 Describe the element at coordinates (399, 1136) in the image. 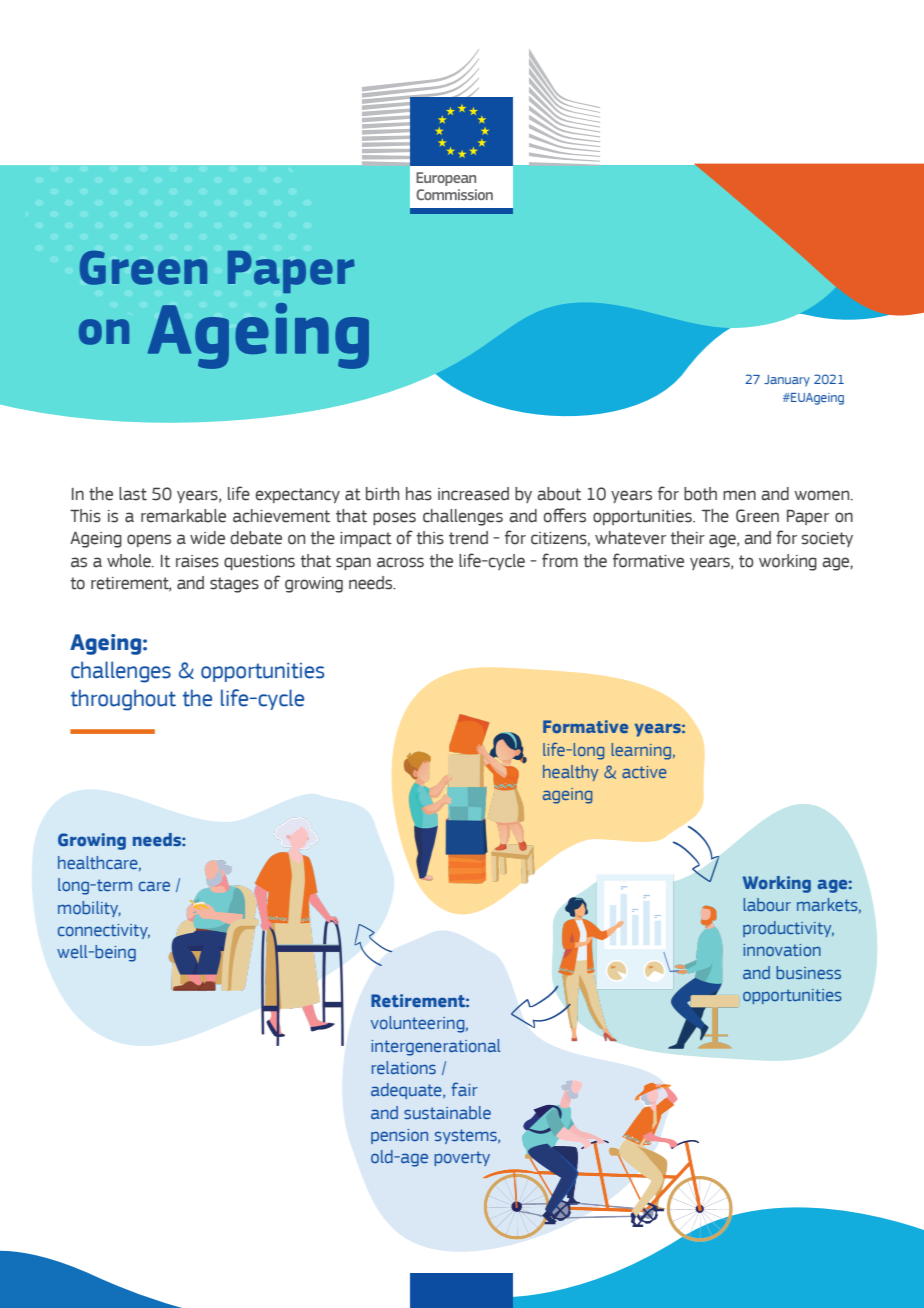

I see `pension` at that location.
